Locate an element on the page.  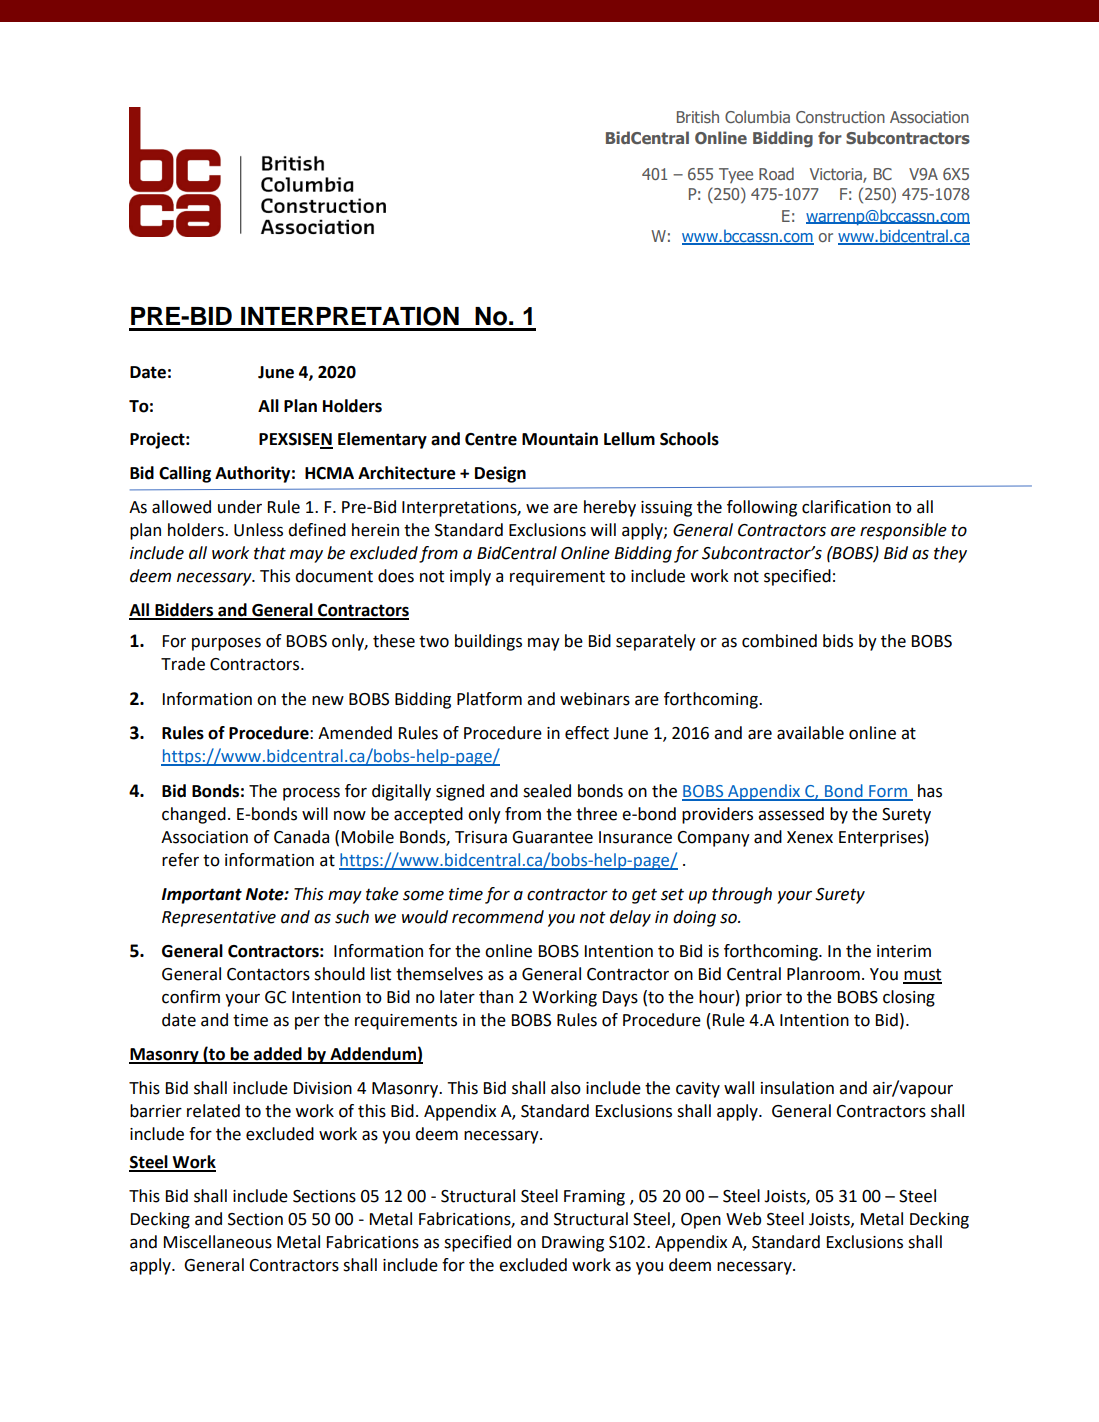
clarification is located at coordinates (846, 507).
